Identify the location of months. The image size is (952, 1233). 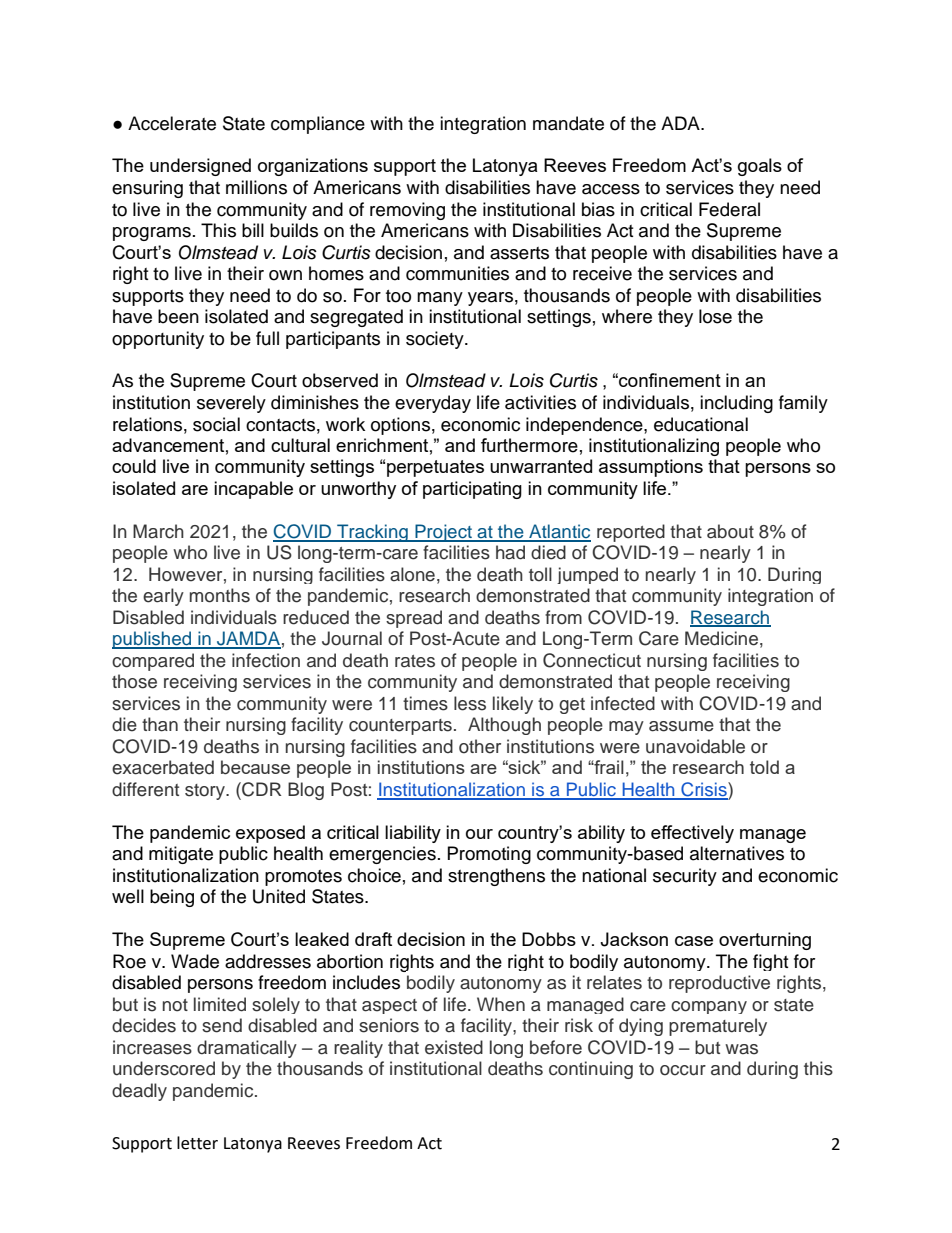
(220, 595).
